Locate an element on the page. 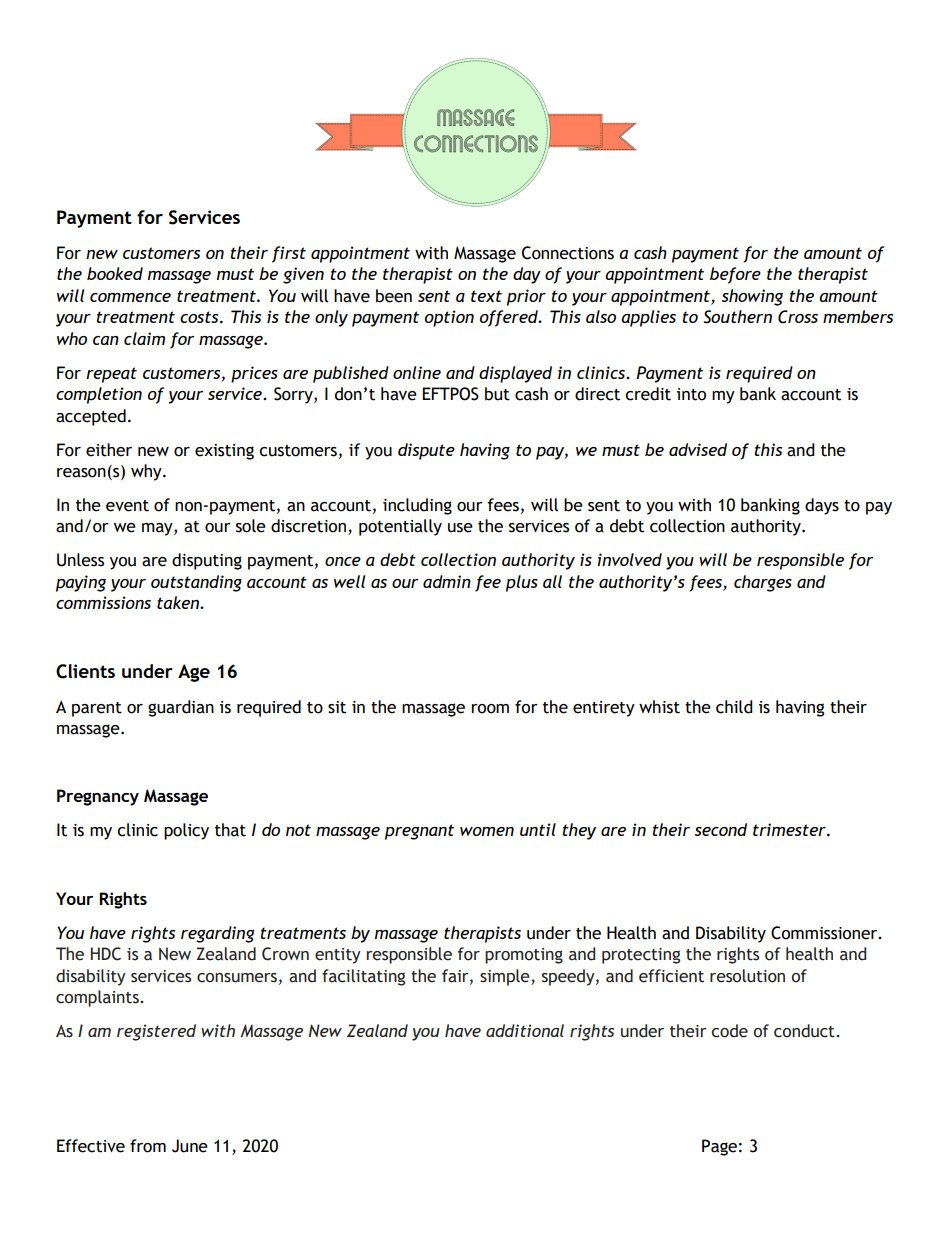  additional is located at coordinates (525, 1030).
